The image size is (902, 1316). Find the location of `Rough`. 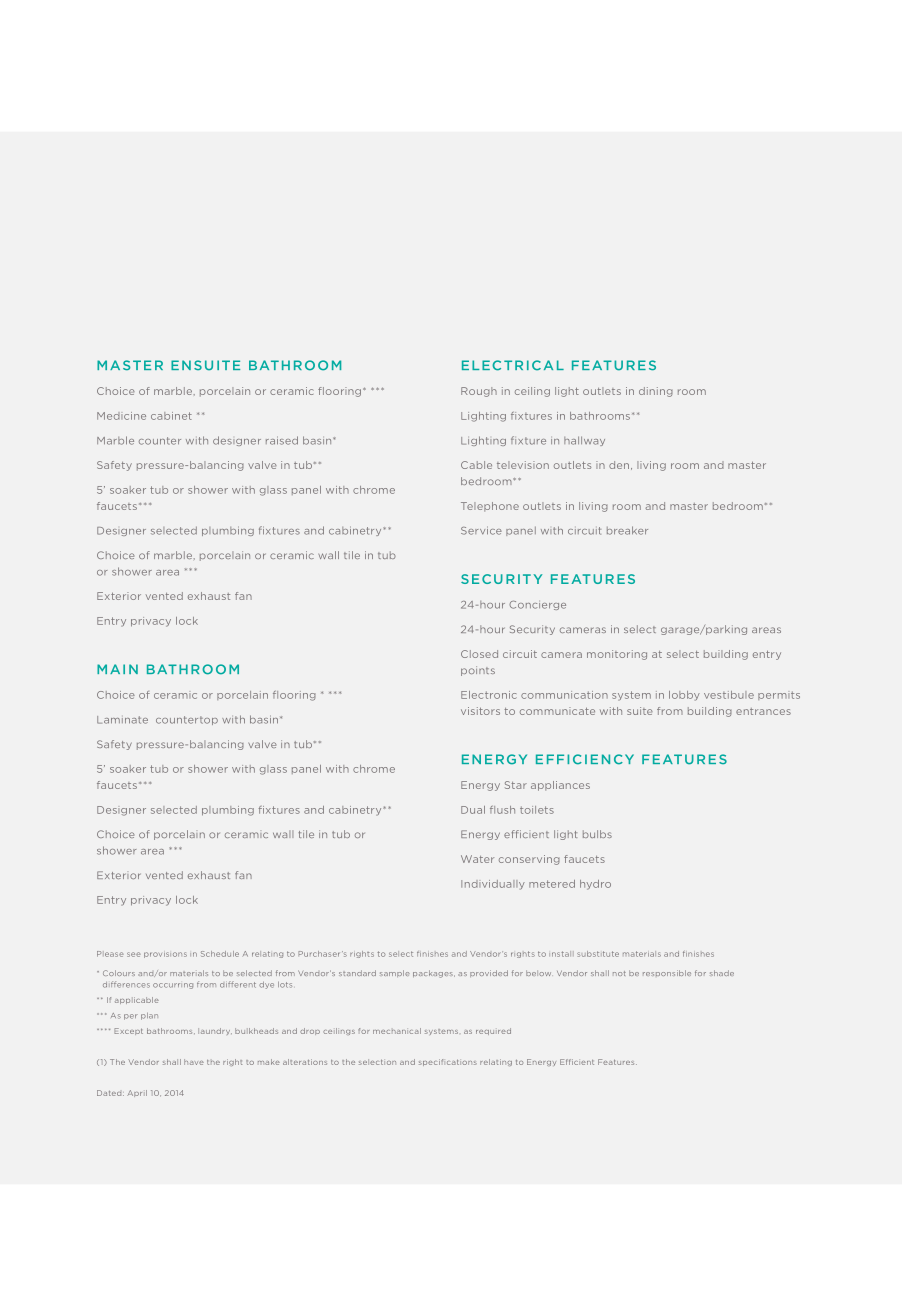

Rough is located at coordinates (479, 392).
